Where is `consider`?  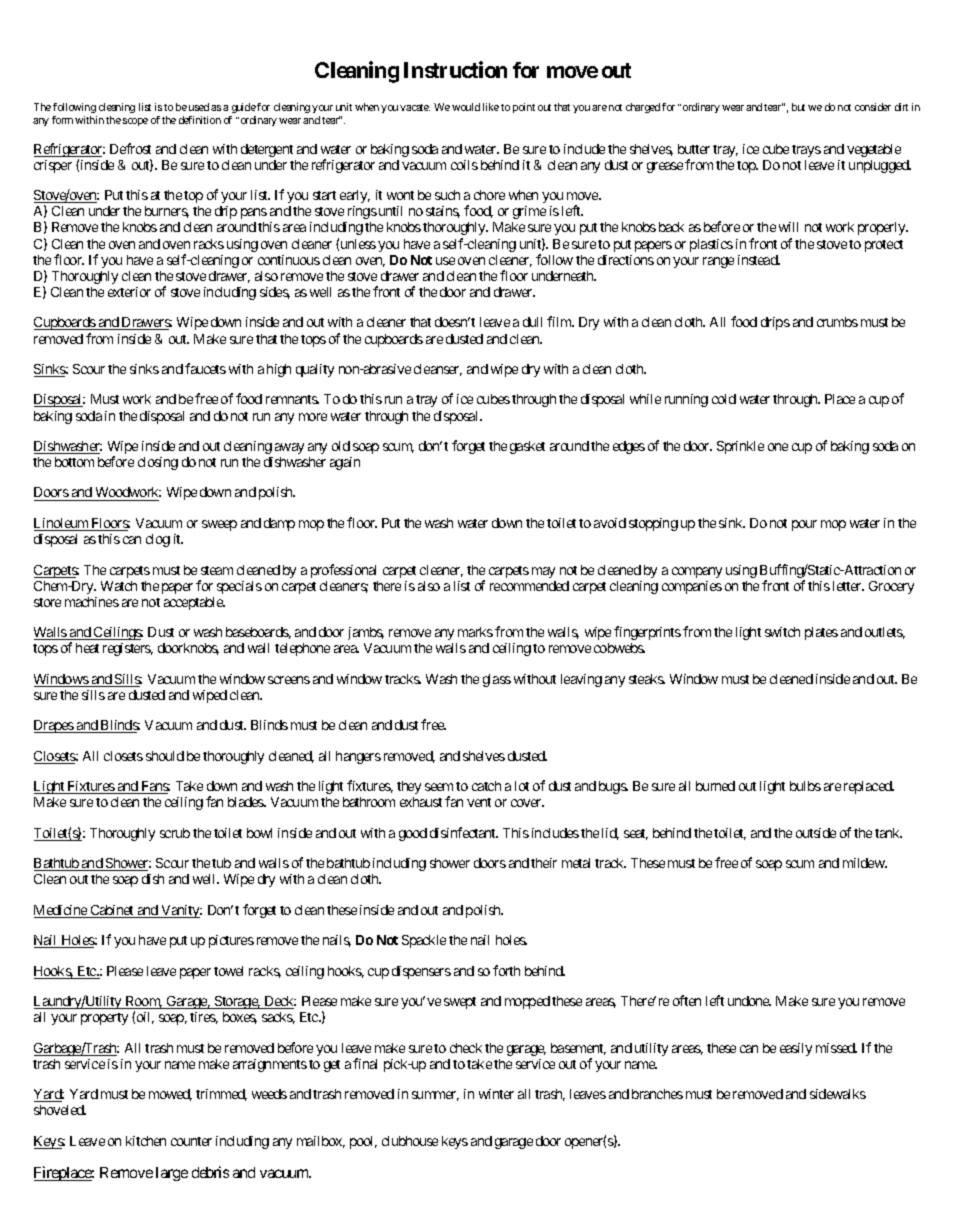 consider is located at coordinates (873, 107).
